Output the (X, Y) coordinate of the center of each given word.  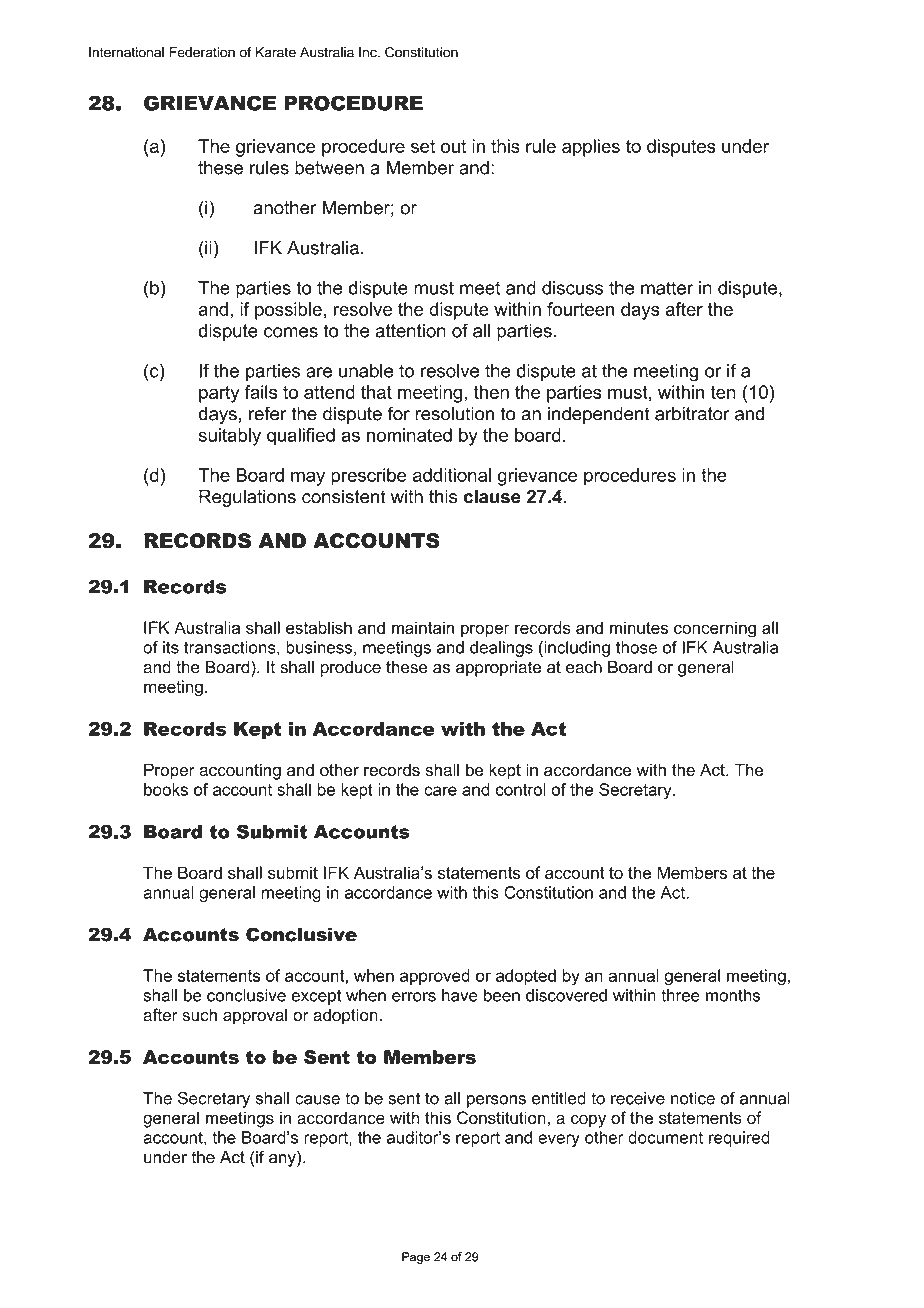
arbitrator (692, 413)
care (440, 791)
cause (317, 1100)
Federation (202, 52)
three (680, 995)
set (423, 146)
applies (591, 148)
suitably (230, 437)
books (166, 789)
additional (452, 475)
